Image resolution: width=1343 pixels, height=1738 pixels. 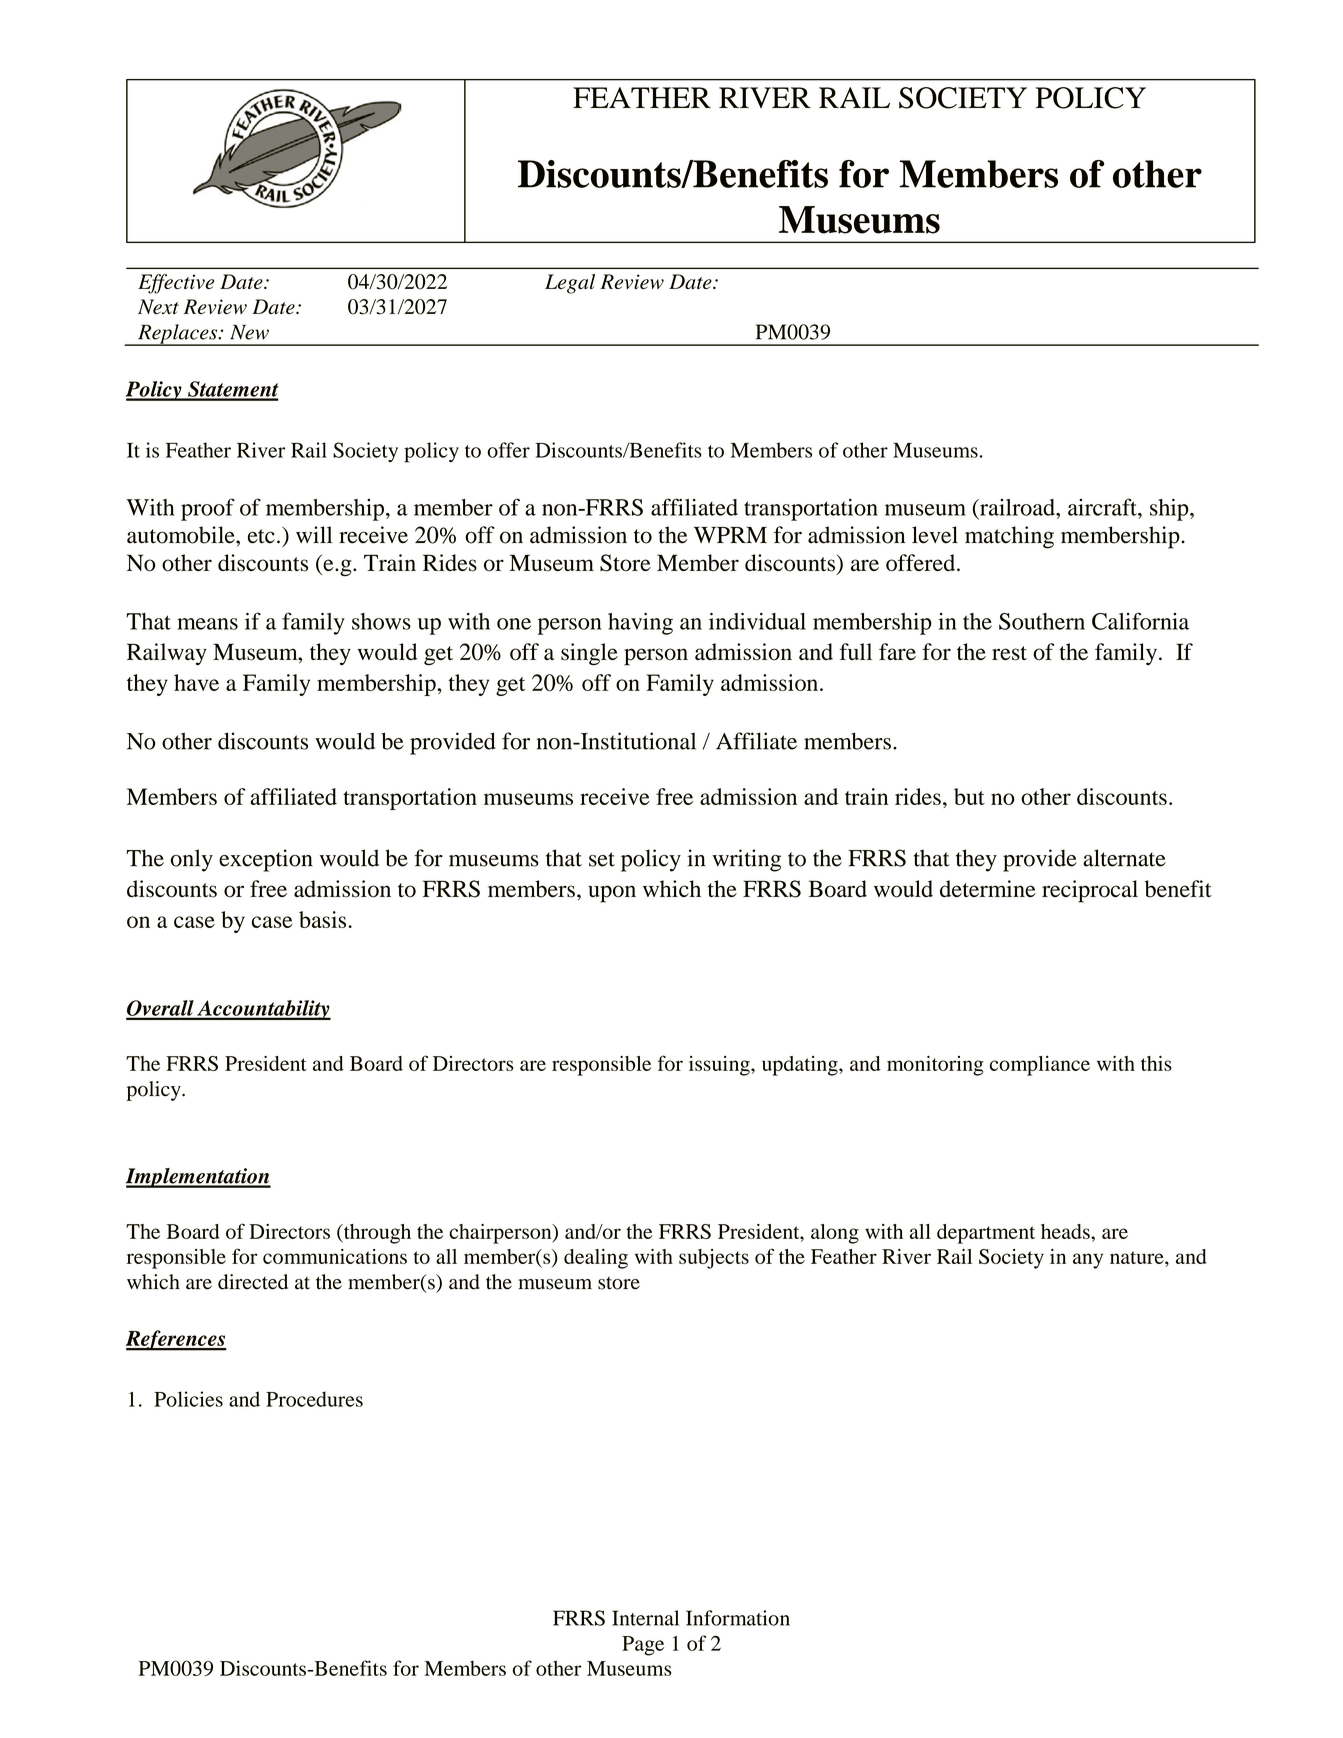 I want to click on Procedures, so click(x=314, y=1399).
